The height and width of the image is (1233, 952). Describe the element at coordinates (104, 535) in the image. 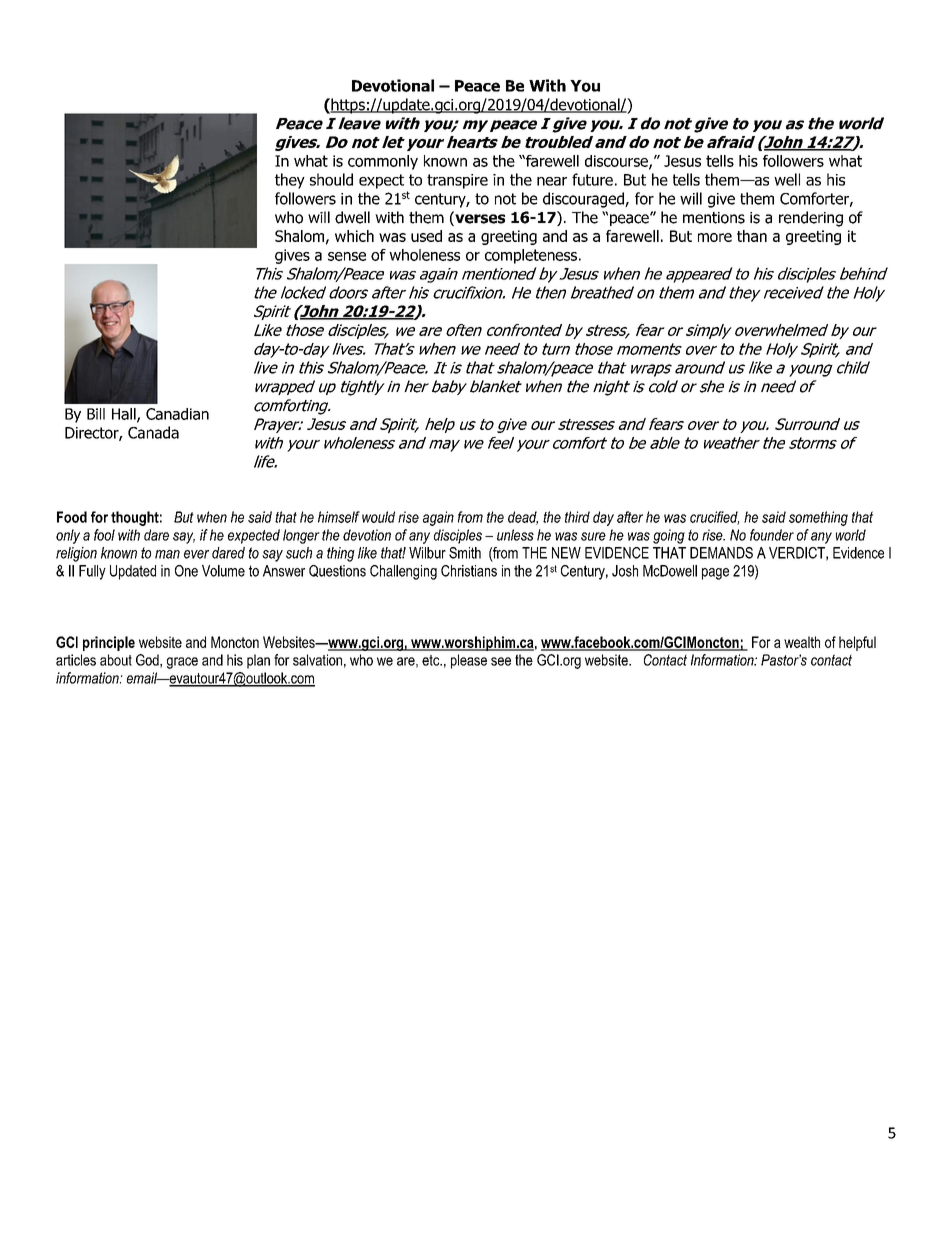

I see `fool` at that location.
